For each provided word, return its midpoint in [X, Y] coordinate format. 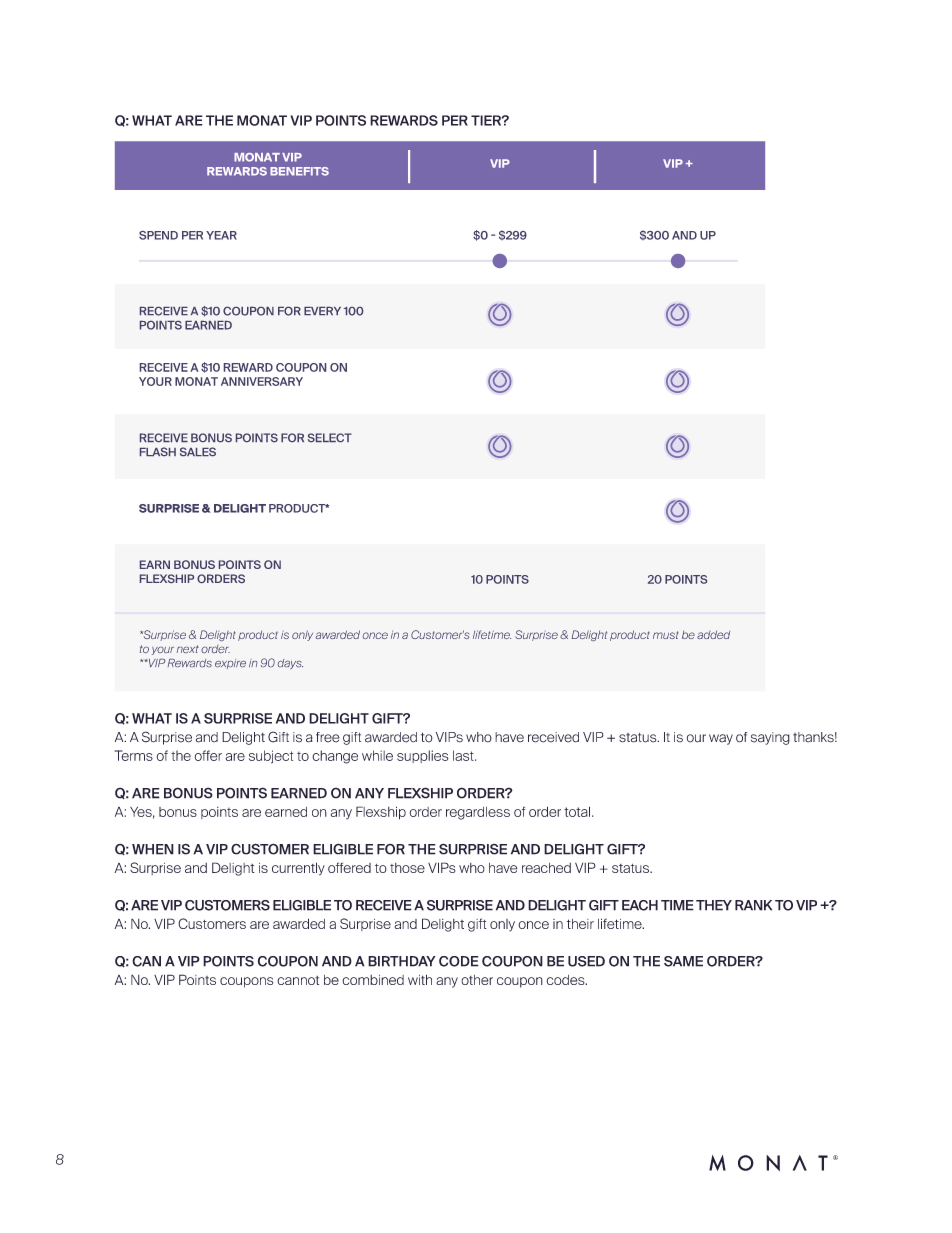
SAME [683, 961]
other [477, 980]
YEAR [221, 235]
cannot [298, 980]
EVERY [322, 311]
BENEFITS [299, 171]
